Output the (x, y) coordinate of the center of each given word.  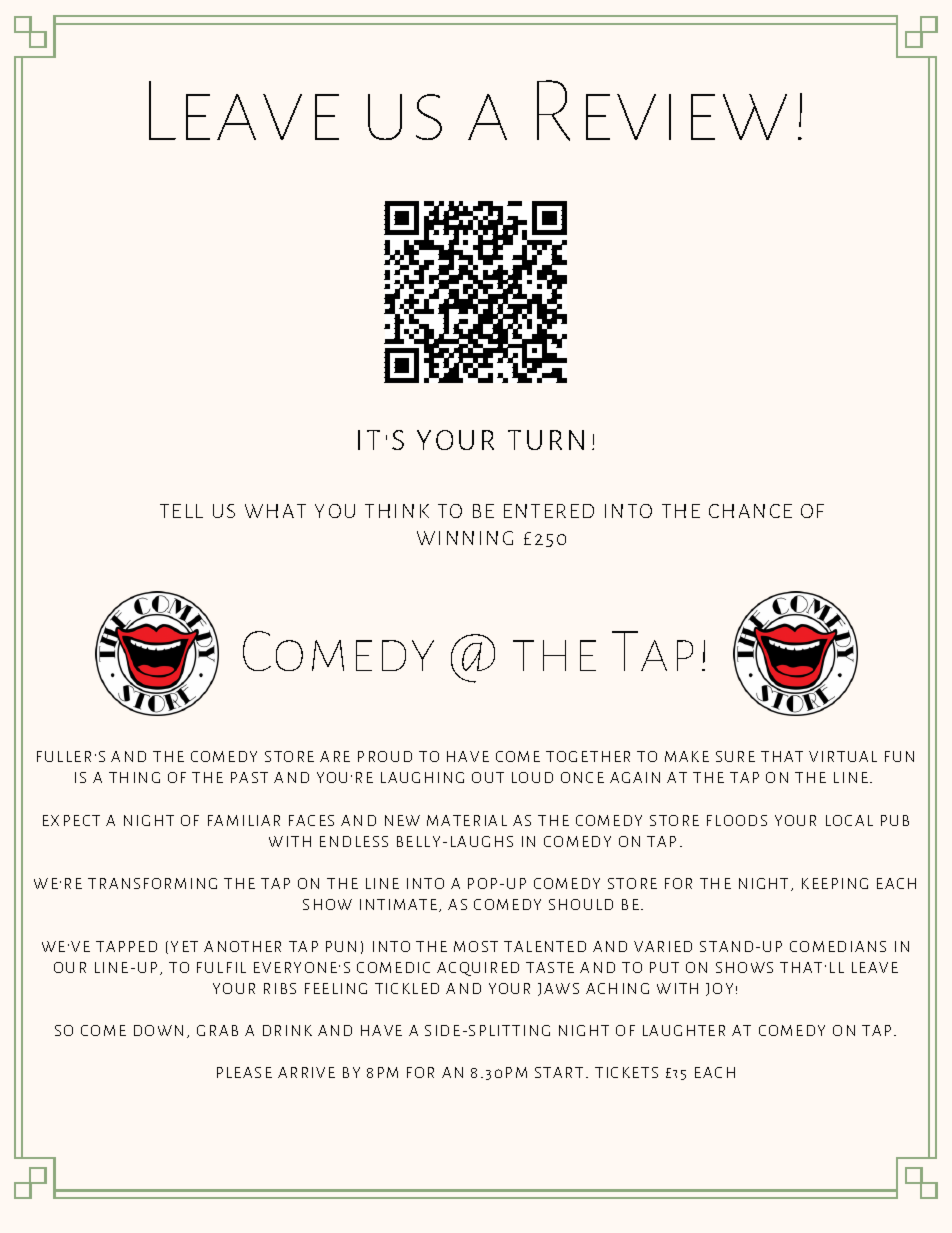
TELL (181, 511)
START (559, 1072)
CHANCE (750, 511)
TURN (546, 440)
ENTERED (549, 511)
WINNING (465, 538)
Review (662, 110)
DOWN (158, 1030)
